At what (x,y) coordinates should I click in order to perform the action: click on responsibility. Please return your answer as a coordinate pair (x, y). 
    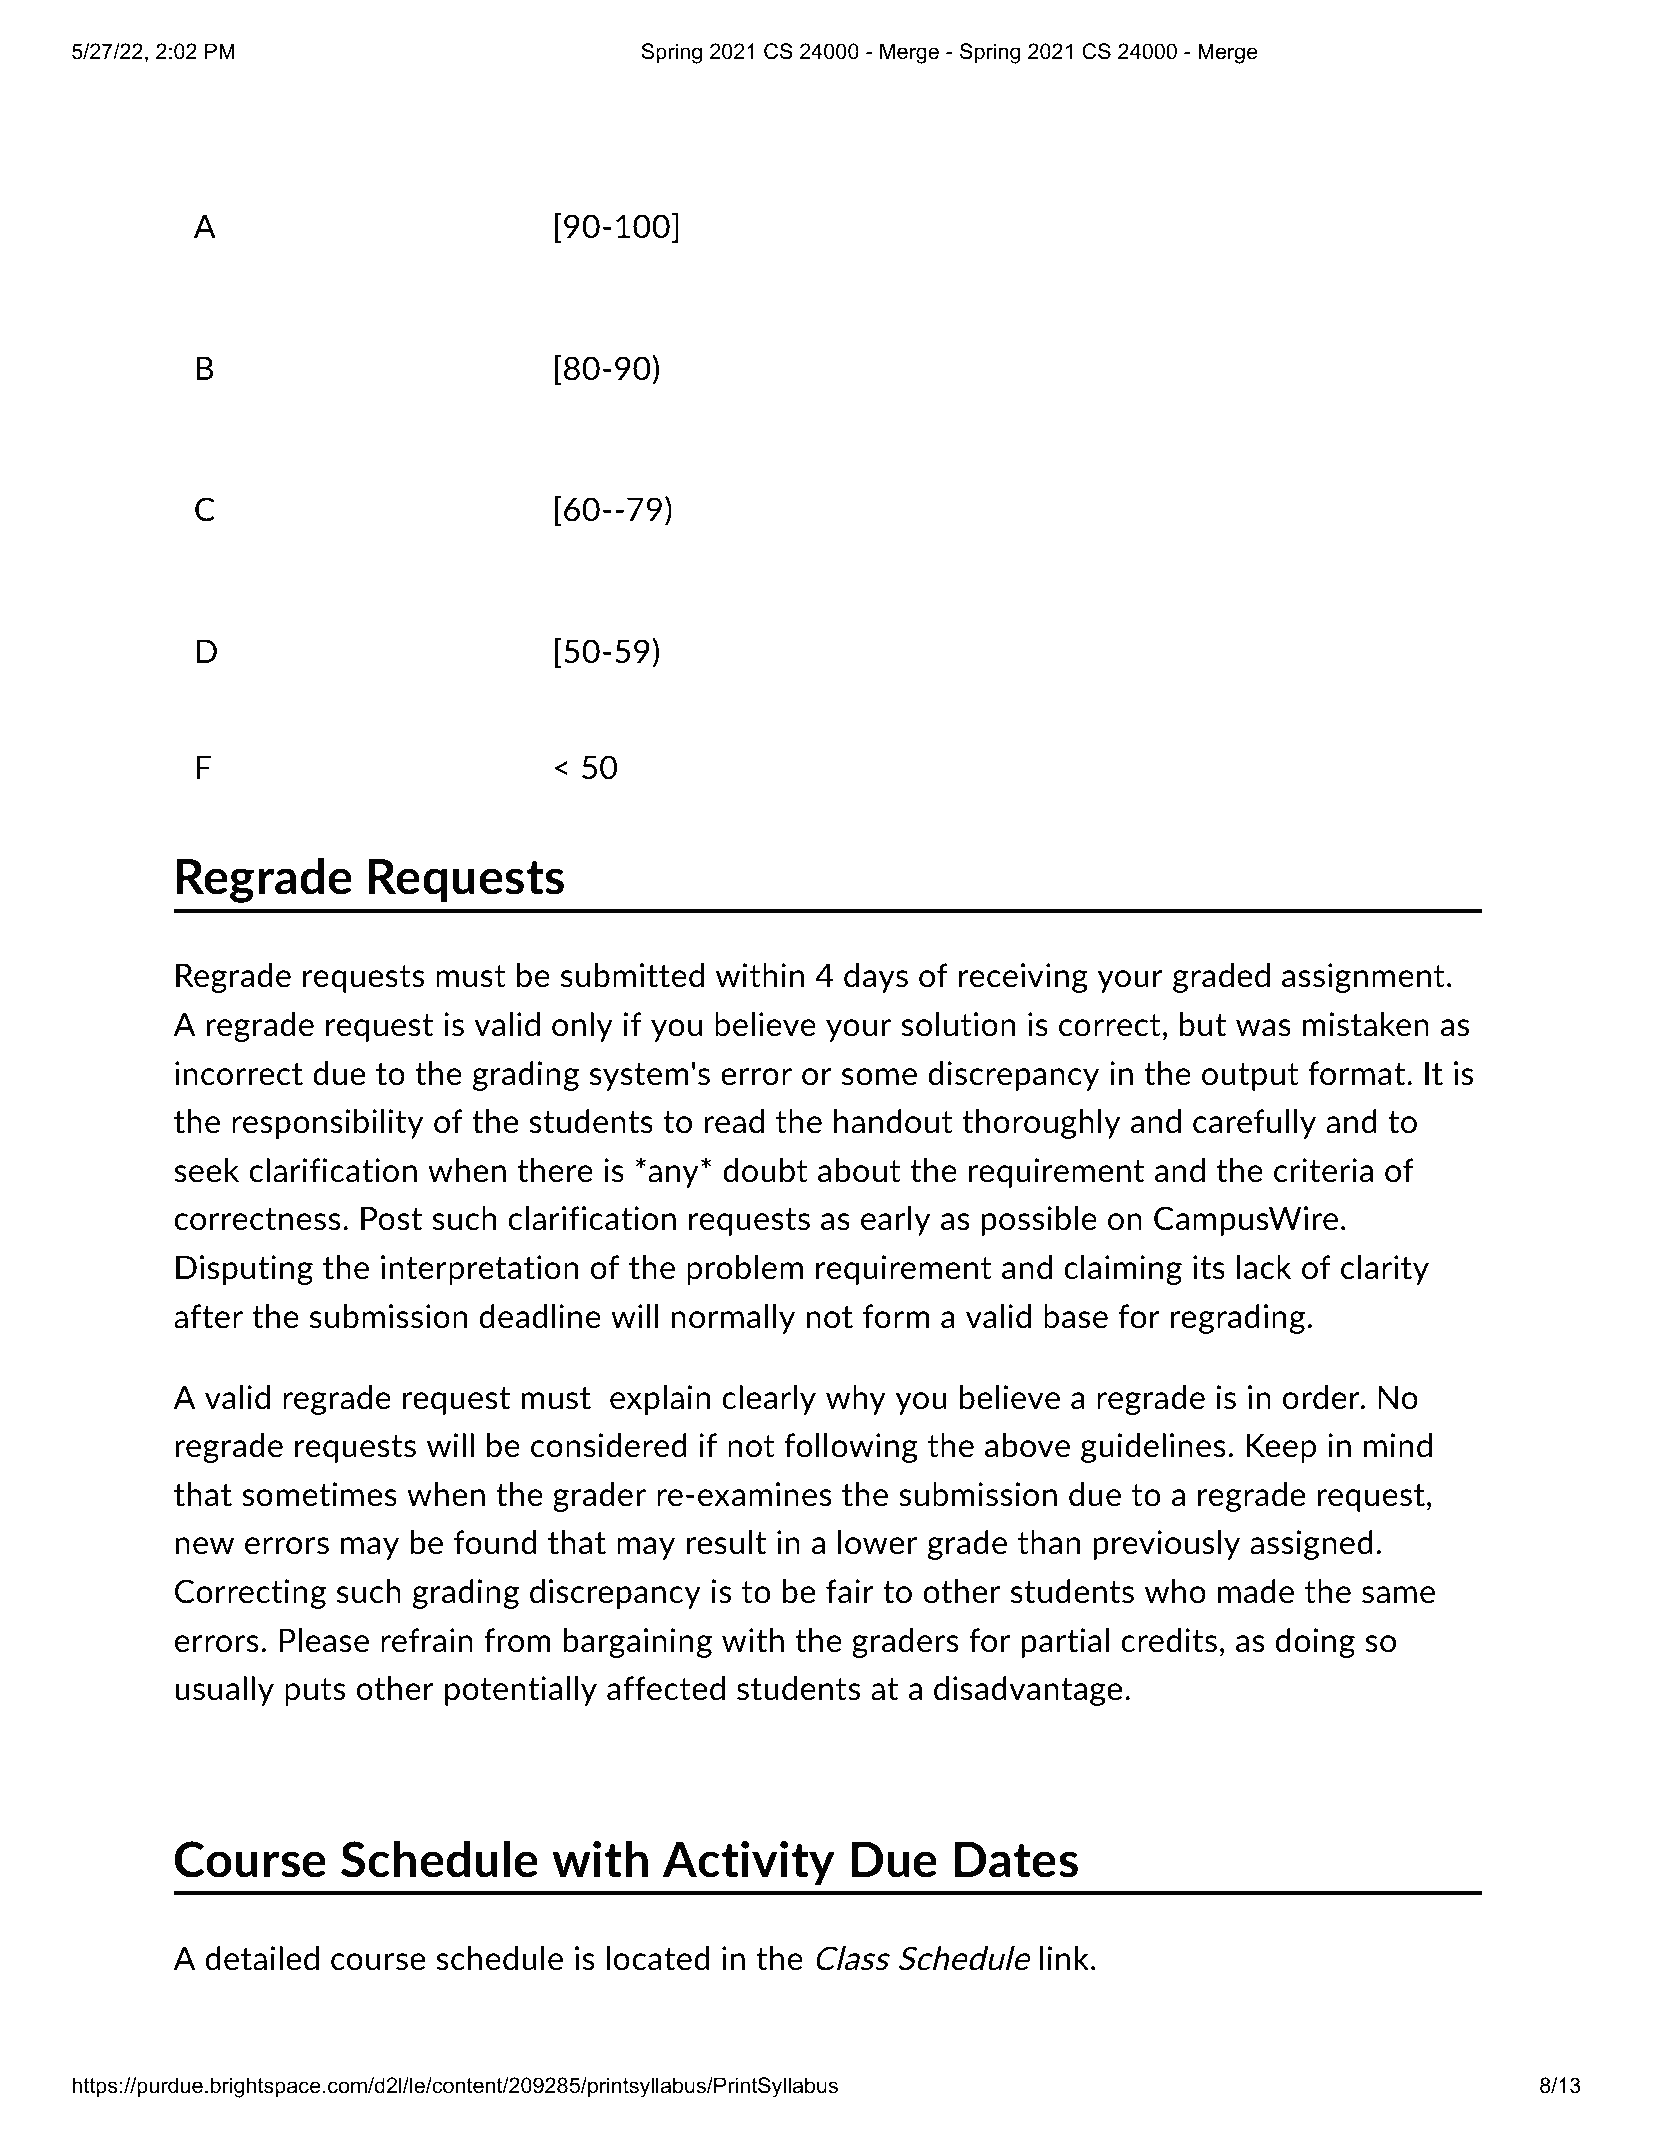
    Looking at the image, I should click on (327, 1124).
